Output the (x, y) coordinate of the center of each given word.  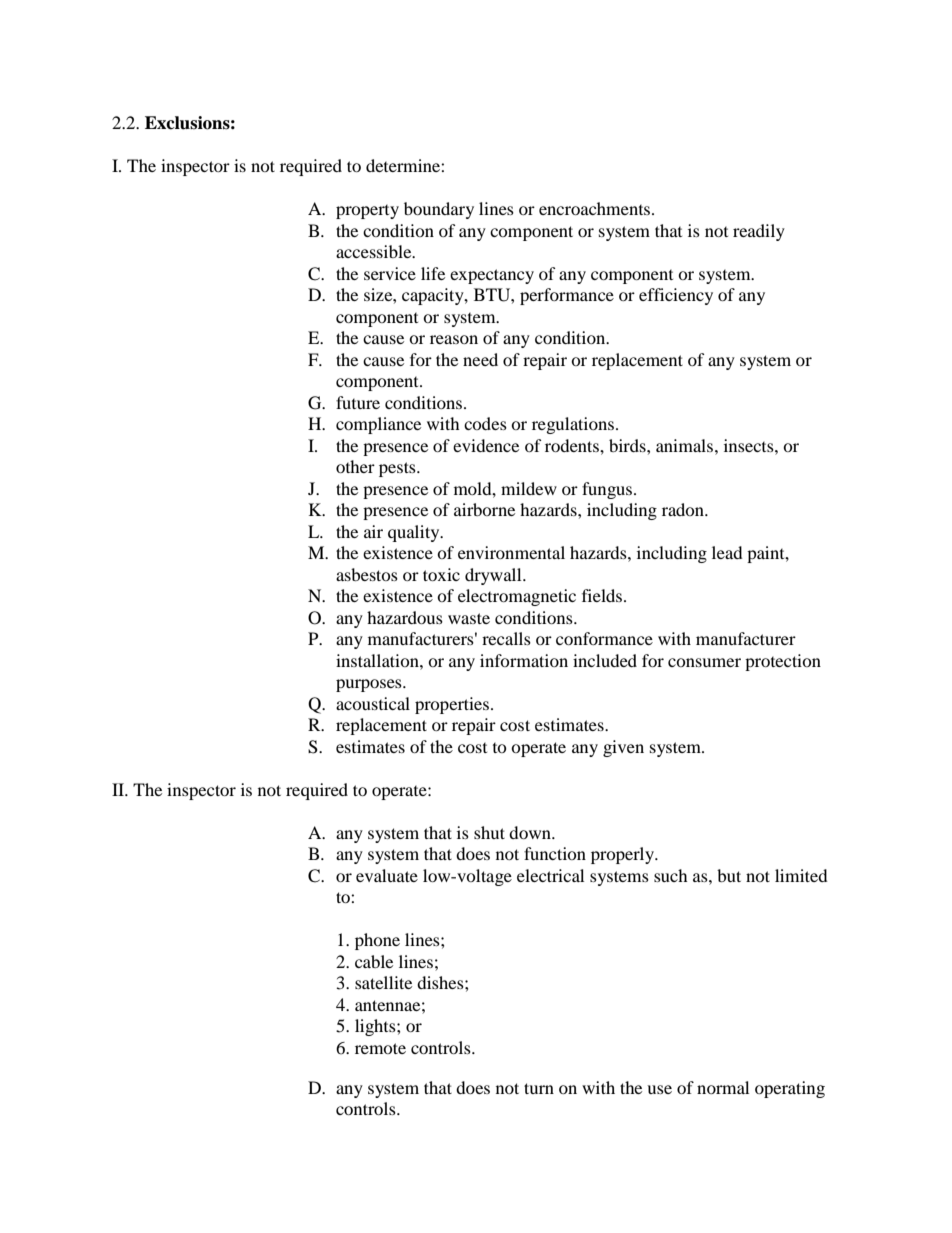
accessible (375, 251)
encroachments (596, 208)
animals (684, 445)
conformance (604, 638)
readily (759, 232)
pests (398, 469)
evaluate (387, 875)
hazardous (405, 617)
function (555, 853)
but (729, 875)
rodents (573, 445)
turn (539, 1088)
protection (783, 662)
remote (380, 1048)
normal (723, 1087)
